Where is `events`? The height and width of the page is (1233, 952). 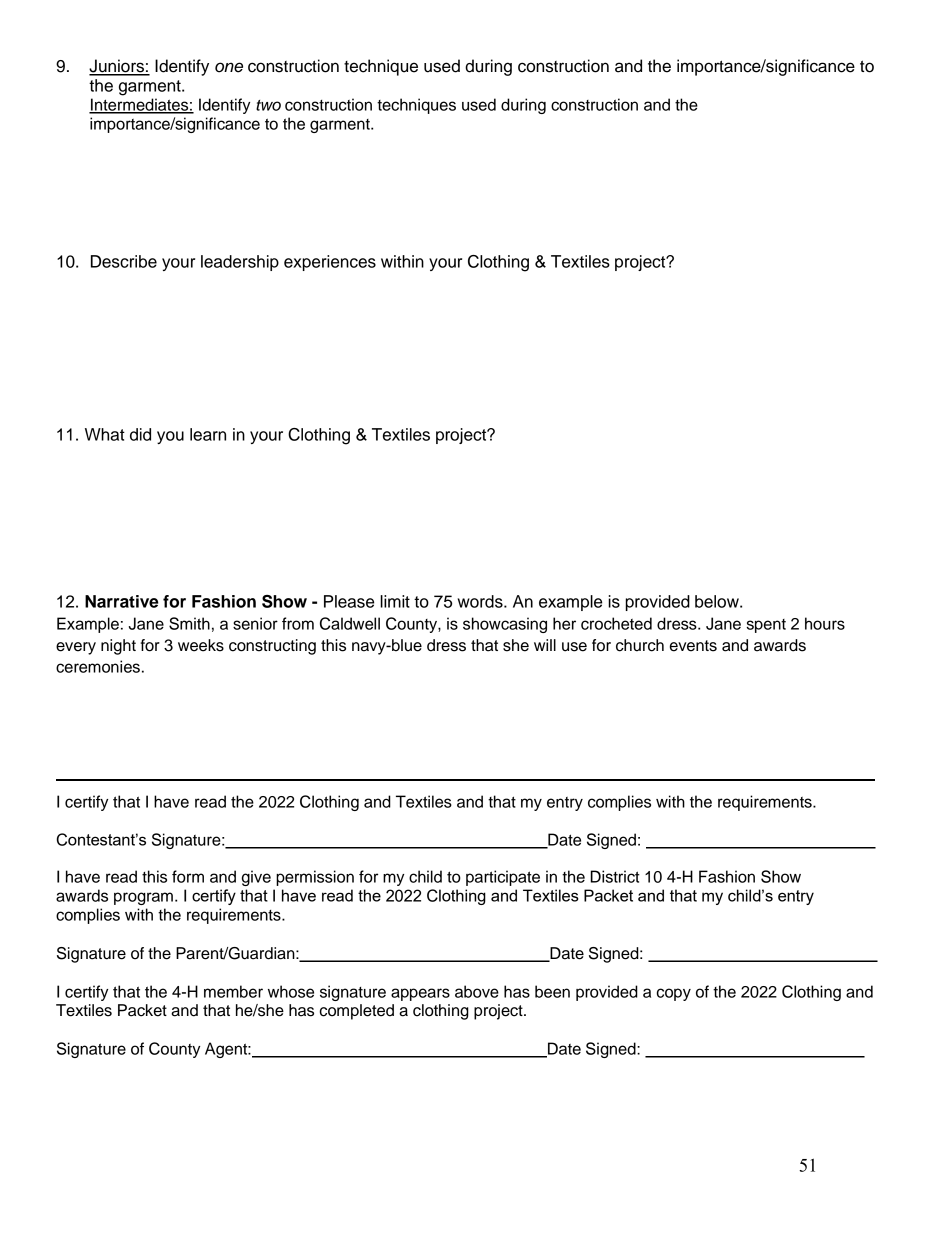 events is located at coordinates (693, 646).
